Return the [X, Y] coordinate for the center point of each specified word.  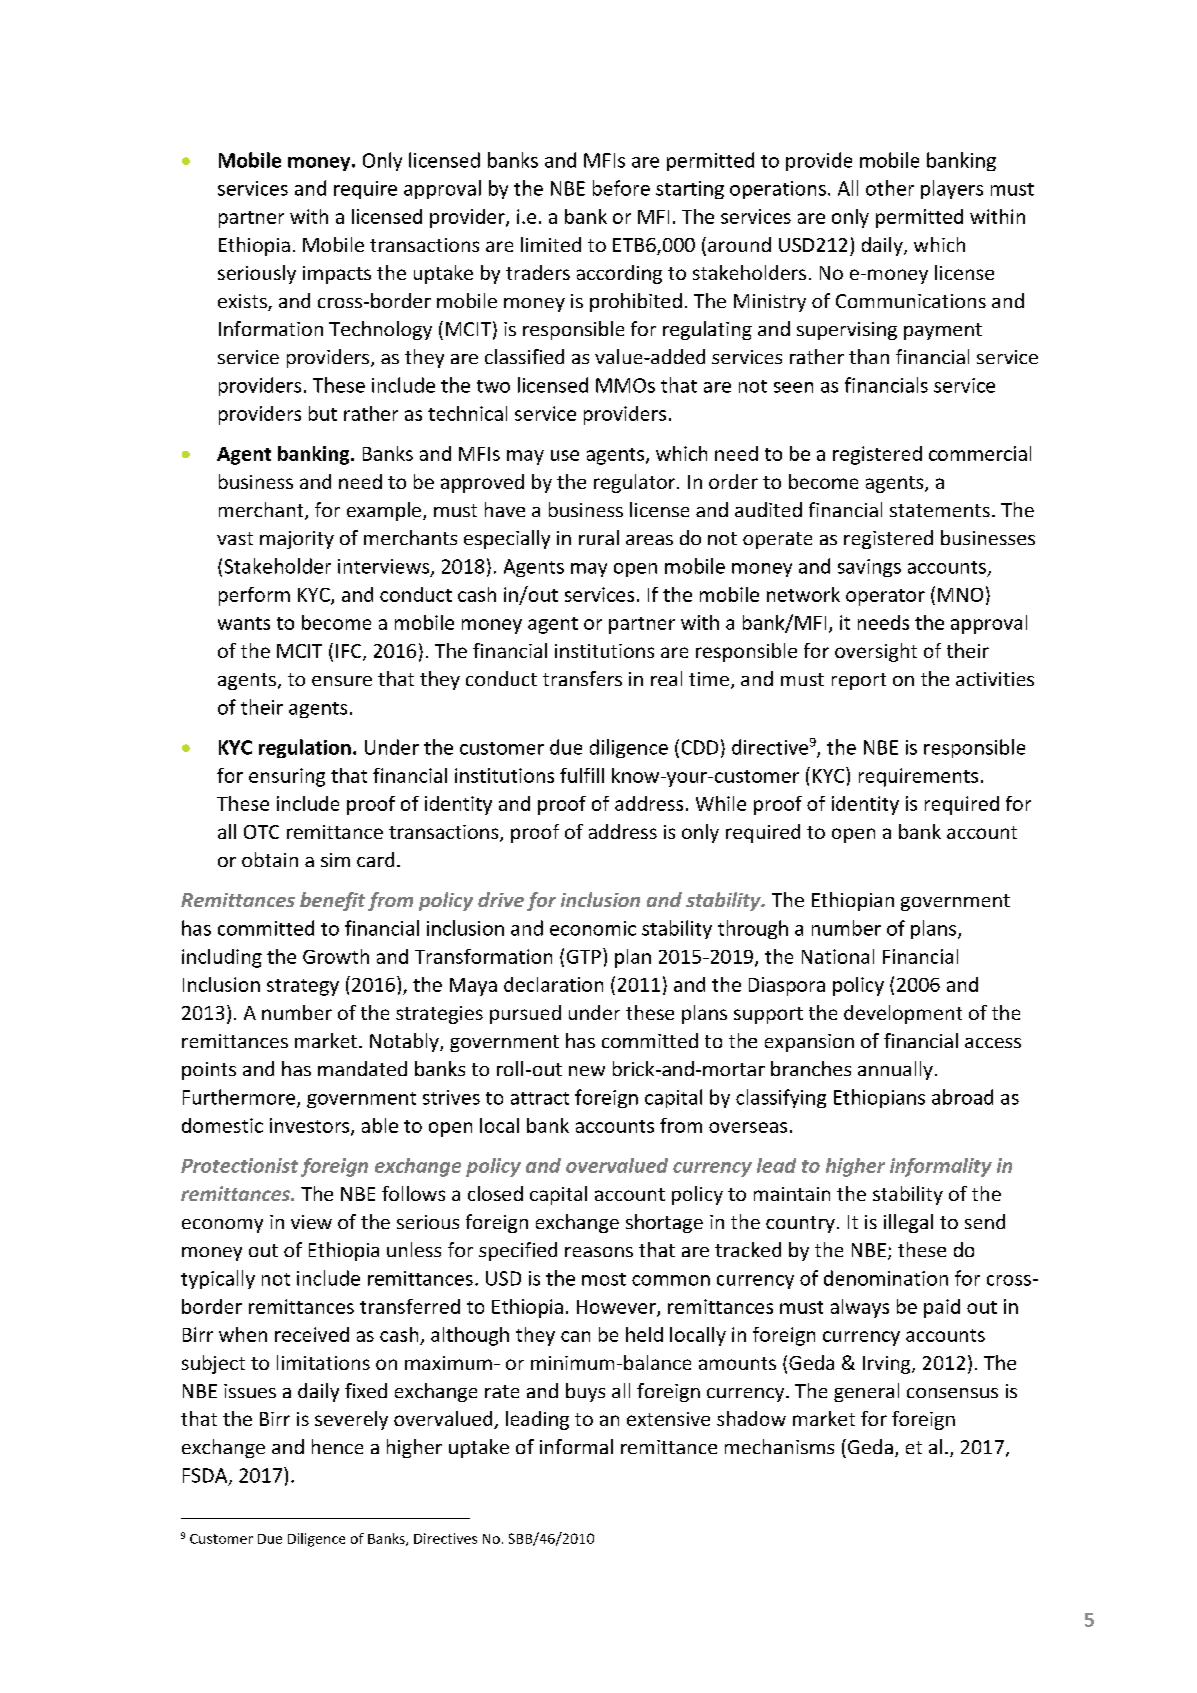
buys [585, 1392]
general [866, 1392]
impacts [337, 275]
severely [351, 1420]
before [621, 188]
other [890, 188]
